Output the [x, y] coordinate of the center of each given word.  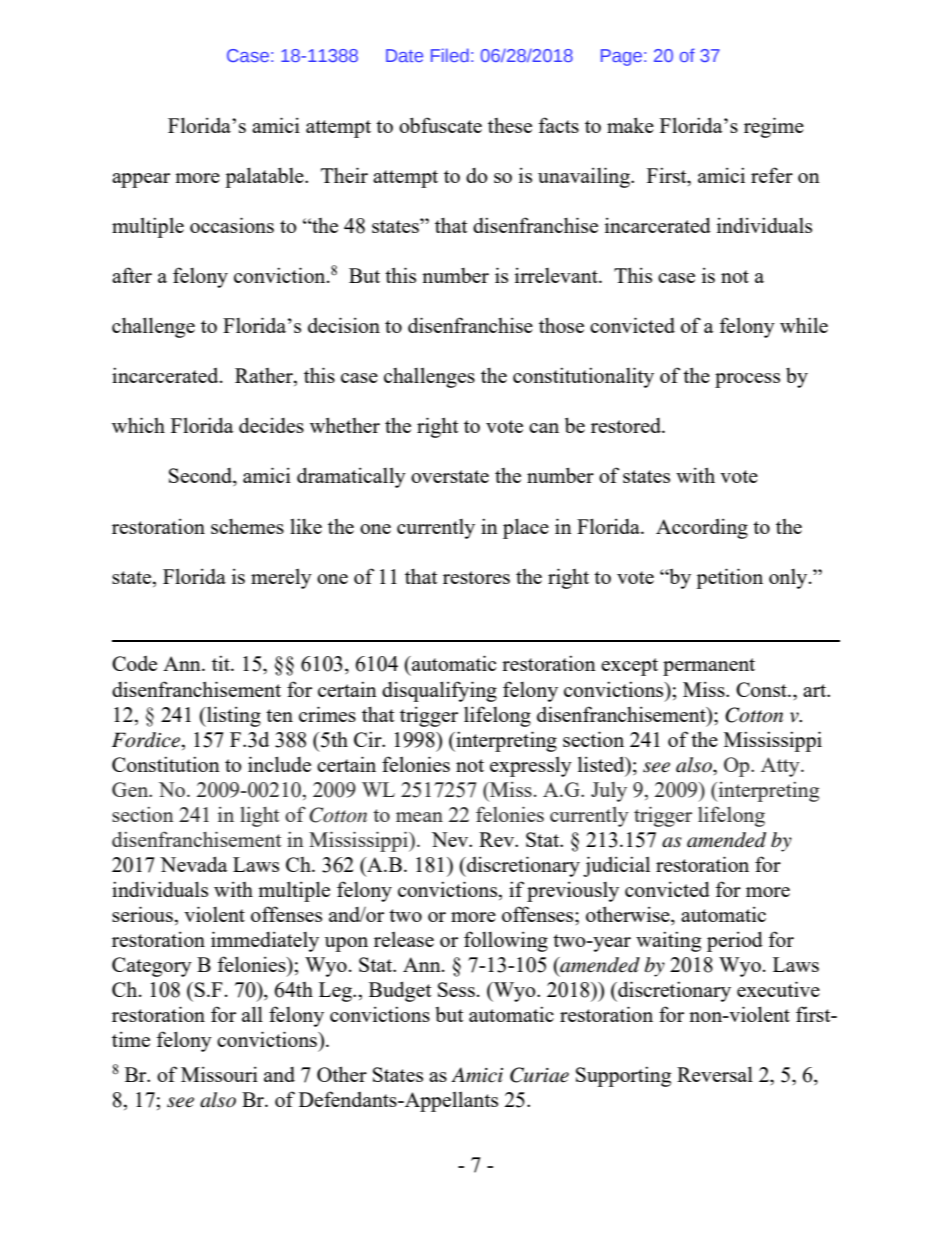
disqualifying [439, 691]
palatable [265, 177]
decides [271, 425]
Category [152, 967]
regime [774, 127]
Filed [450, 55]
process [747, 380]
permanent [709, 667]
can [544, 428]
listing [233, 716]
